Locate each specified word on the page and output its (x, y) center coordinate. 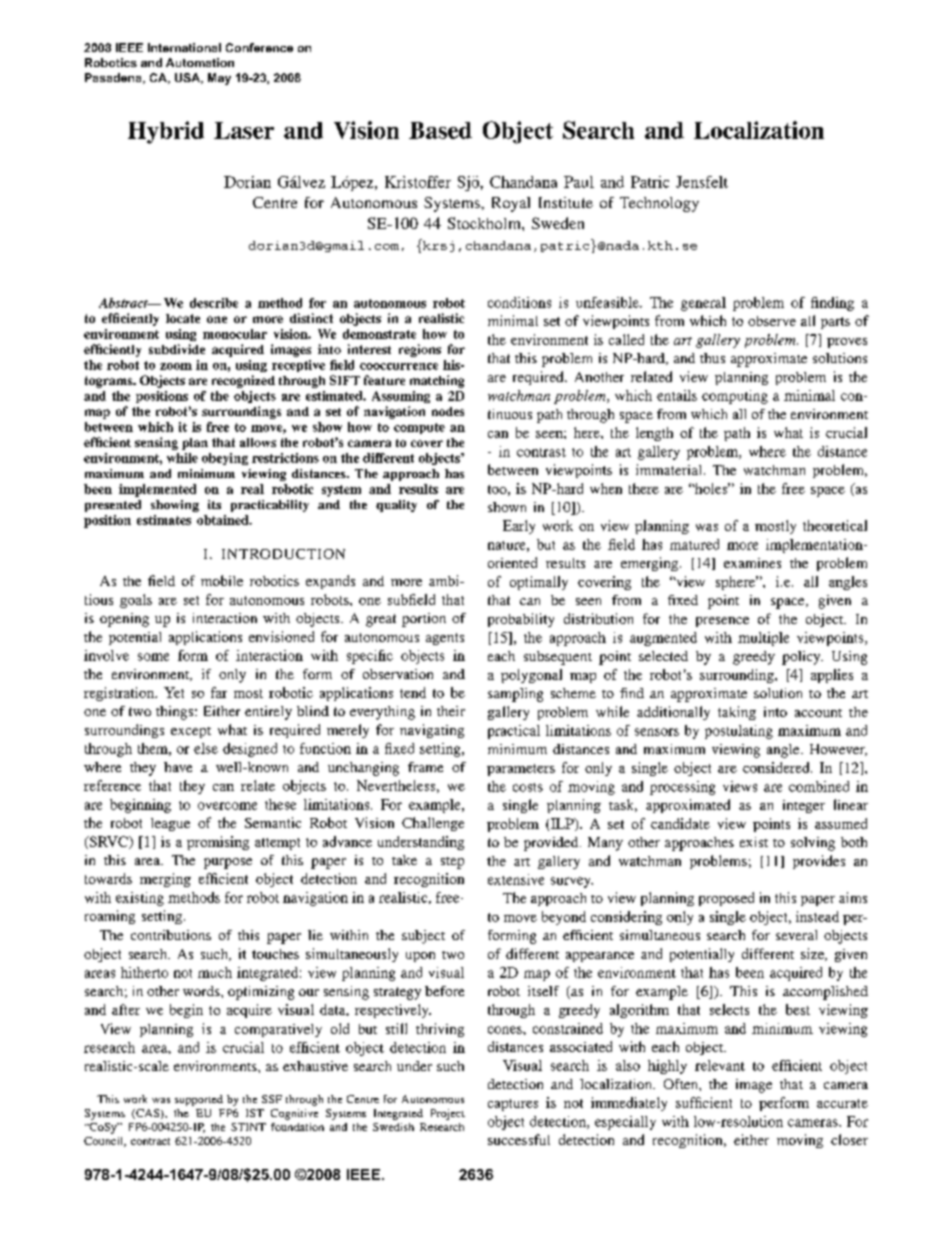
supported (199, 1100)
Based (440, 130)
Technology (659, 204)
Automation (200, 62)
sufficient (704, 1102)
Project (448, 1114)
